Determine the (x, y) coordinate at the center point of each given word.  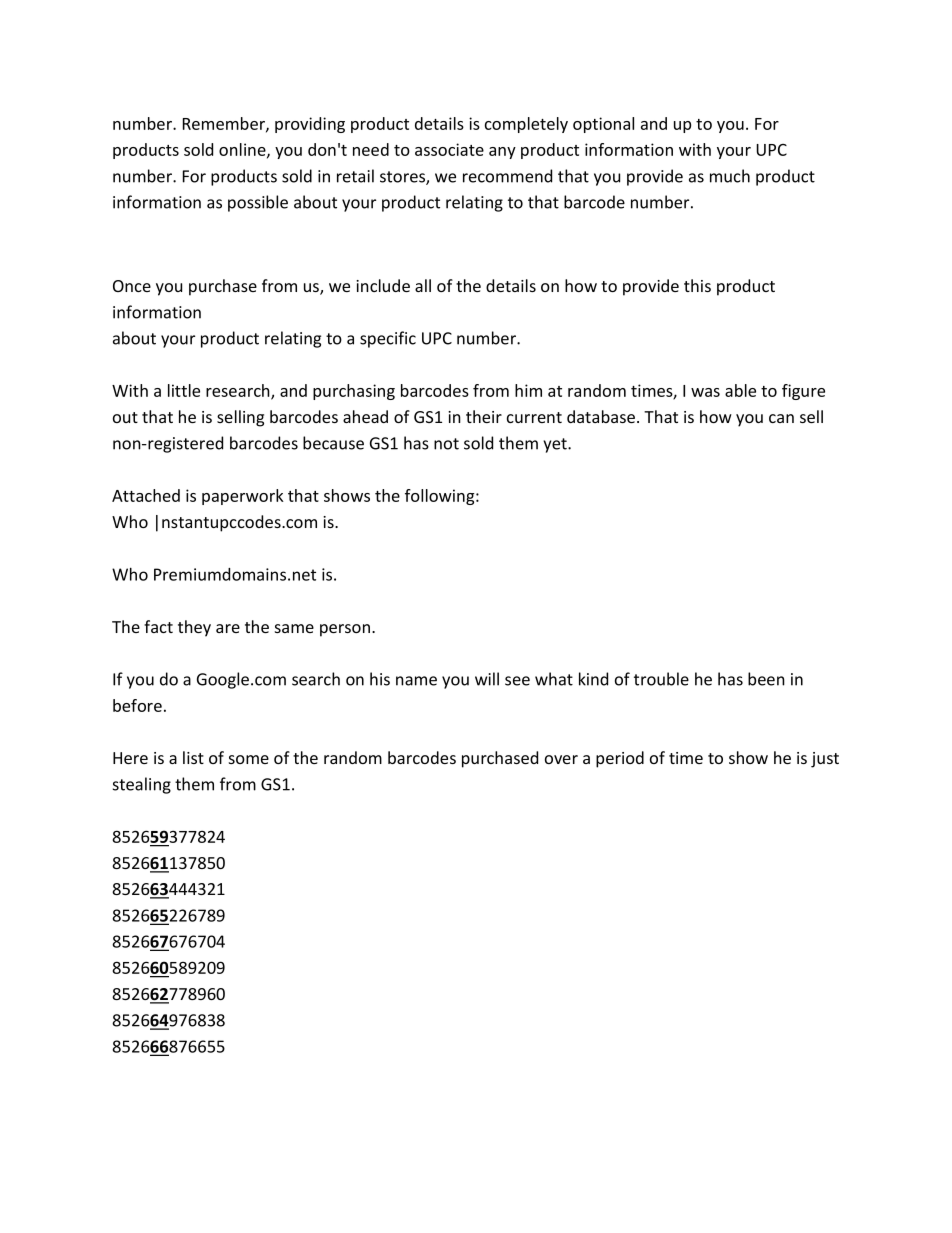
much (730, 176)
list (193, 757)
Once (132, 286)
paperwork (243, 497)
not (446, 444)
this (697, 285)
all (423, 285)
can (781, 418)
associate (449, 149)
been (766, 679)
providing (310, 125)
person (345, 630)
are (228, 628)
